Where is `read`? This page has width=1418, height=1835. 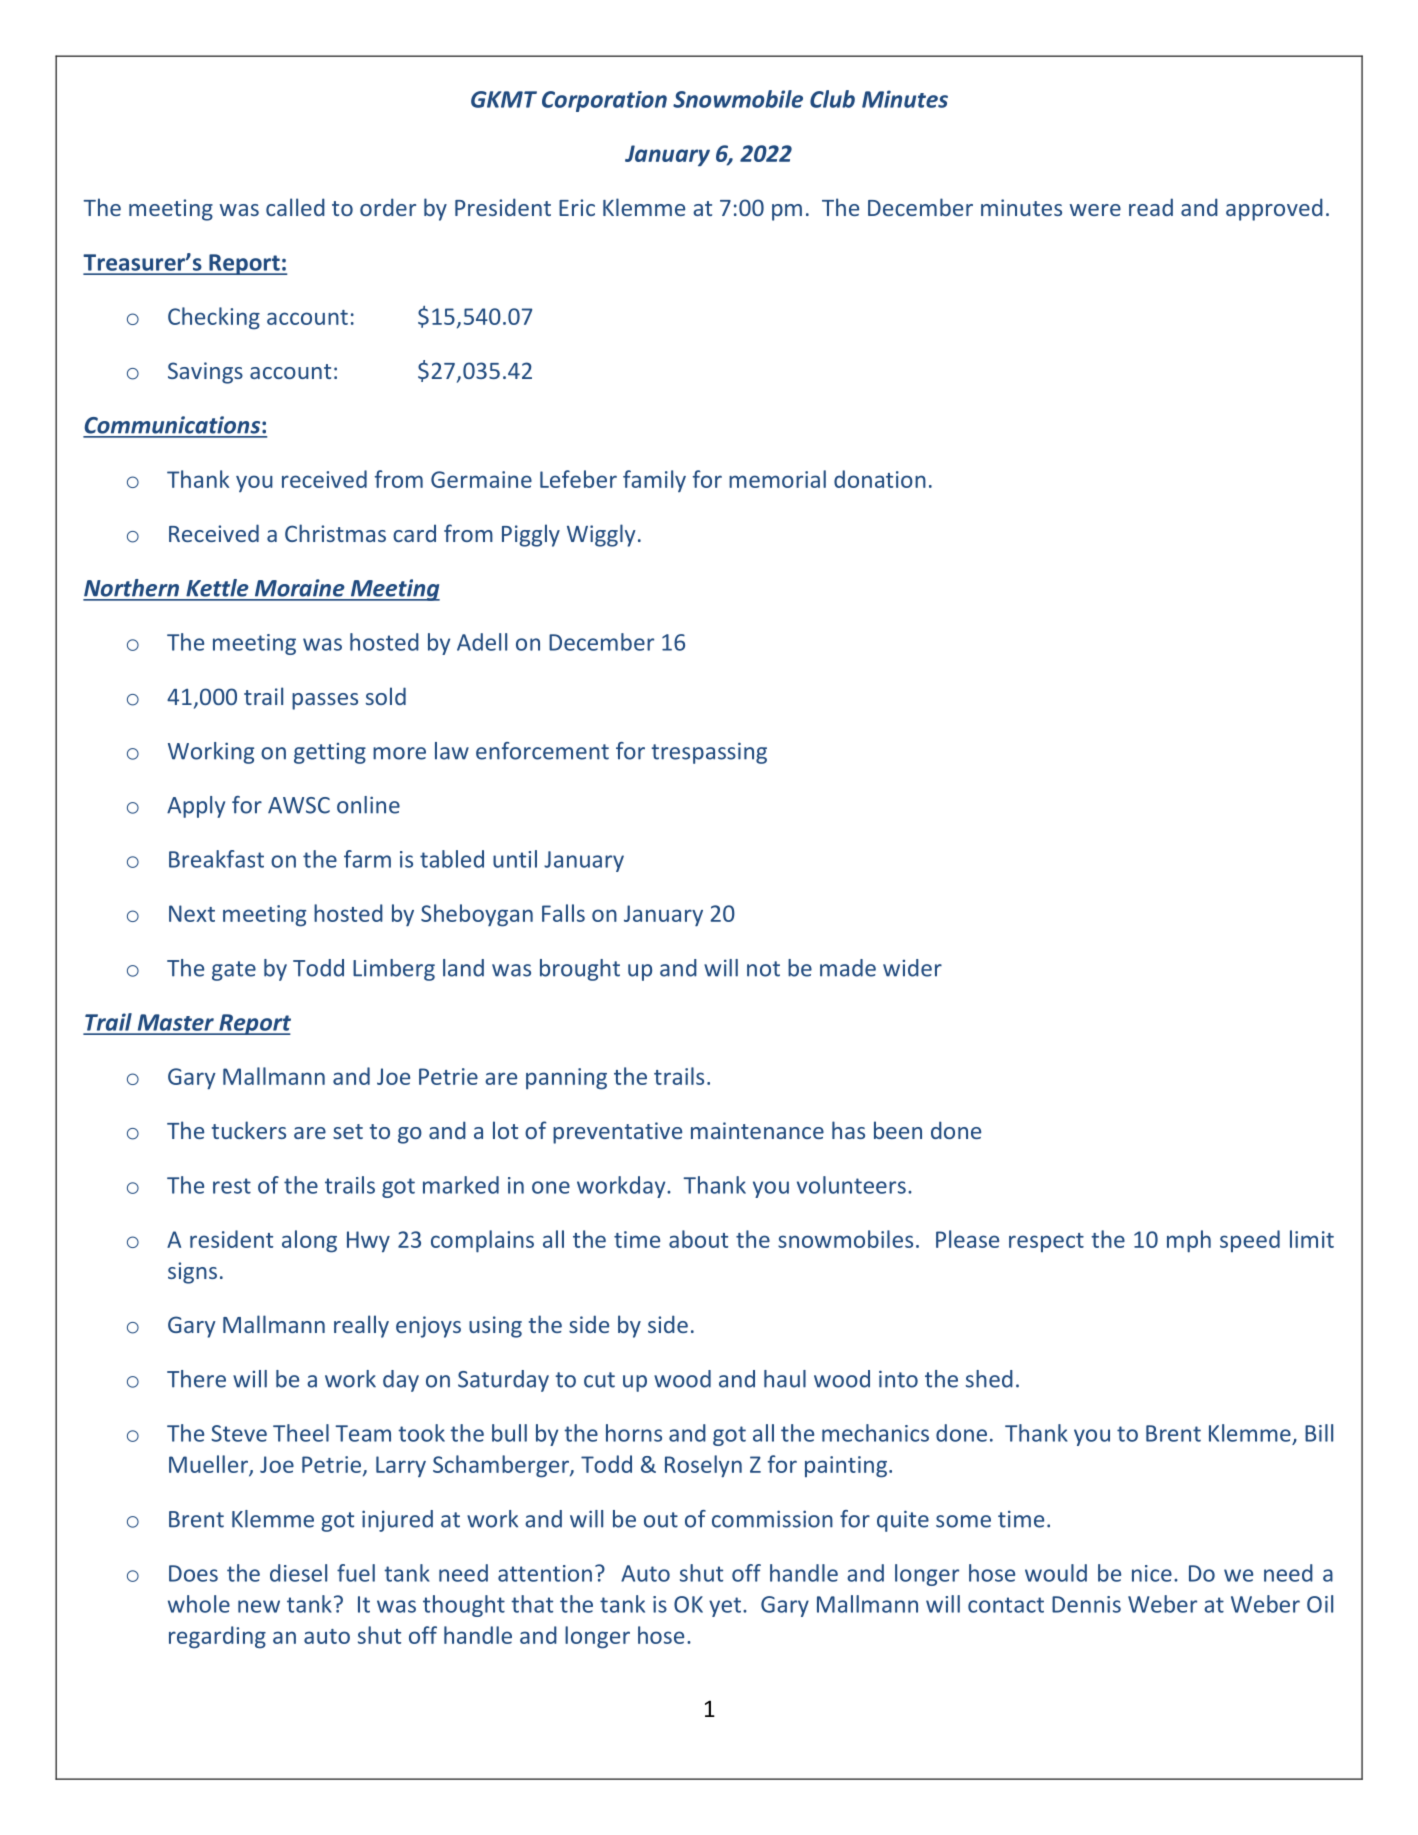
read is located at coordinates (1151, 207).
